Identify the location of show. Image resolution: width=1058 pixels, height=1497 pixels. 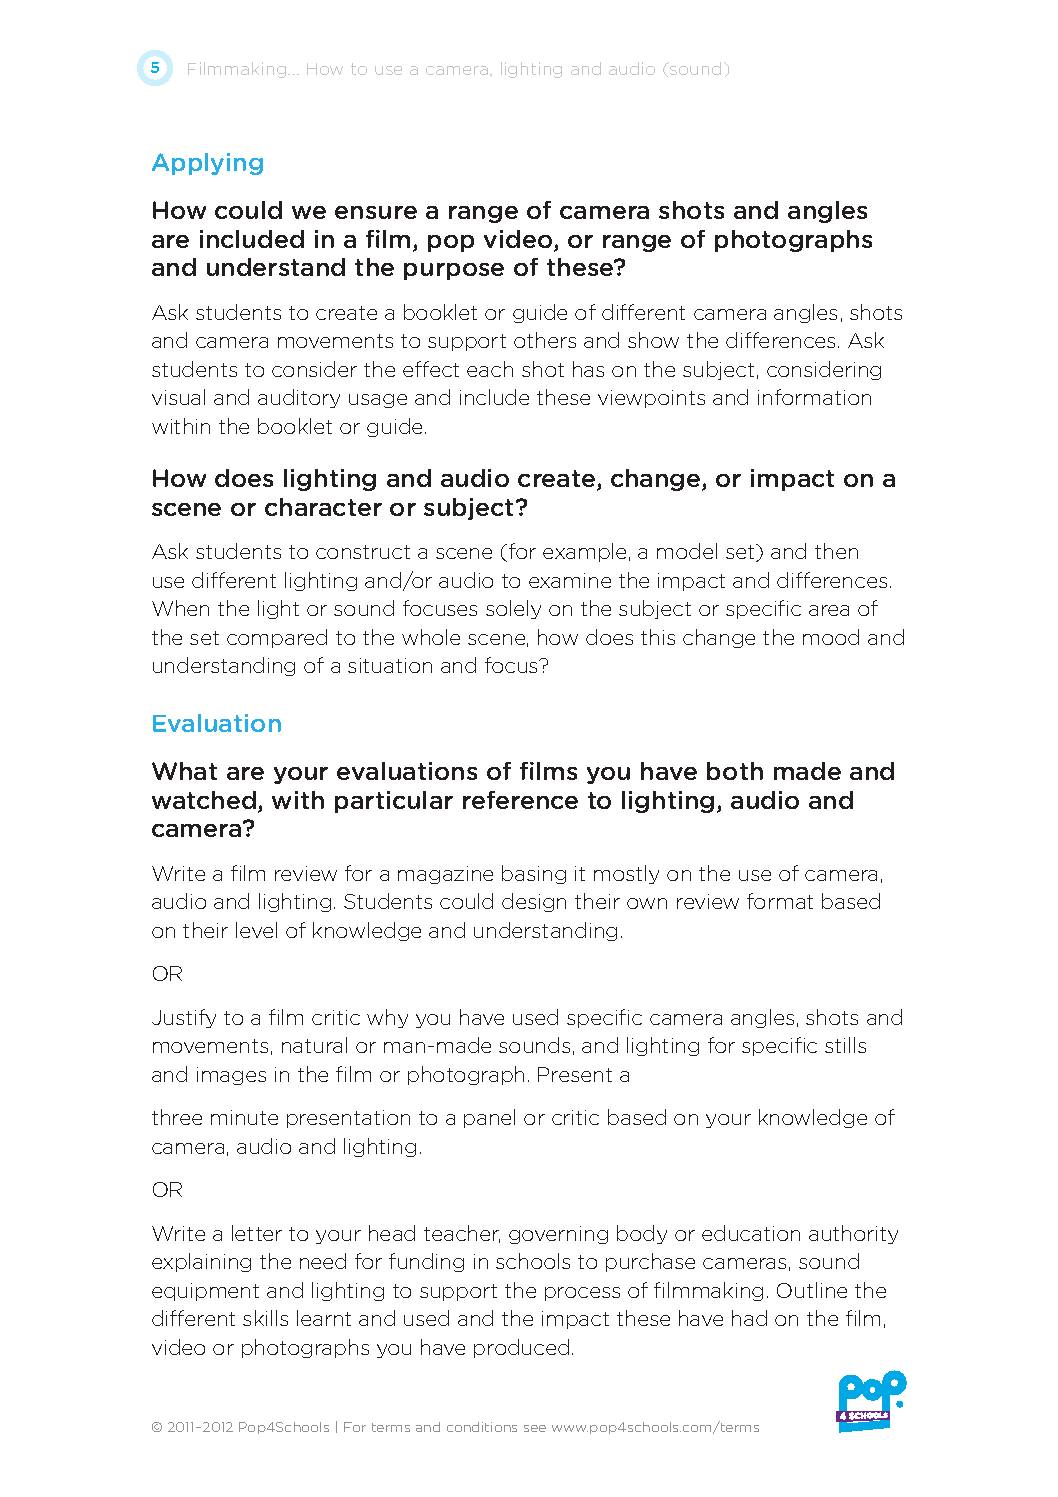
(653, 340).
